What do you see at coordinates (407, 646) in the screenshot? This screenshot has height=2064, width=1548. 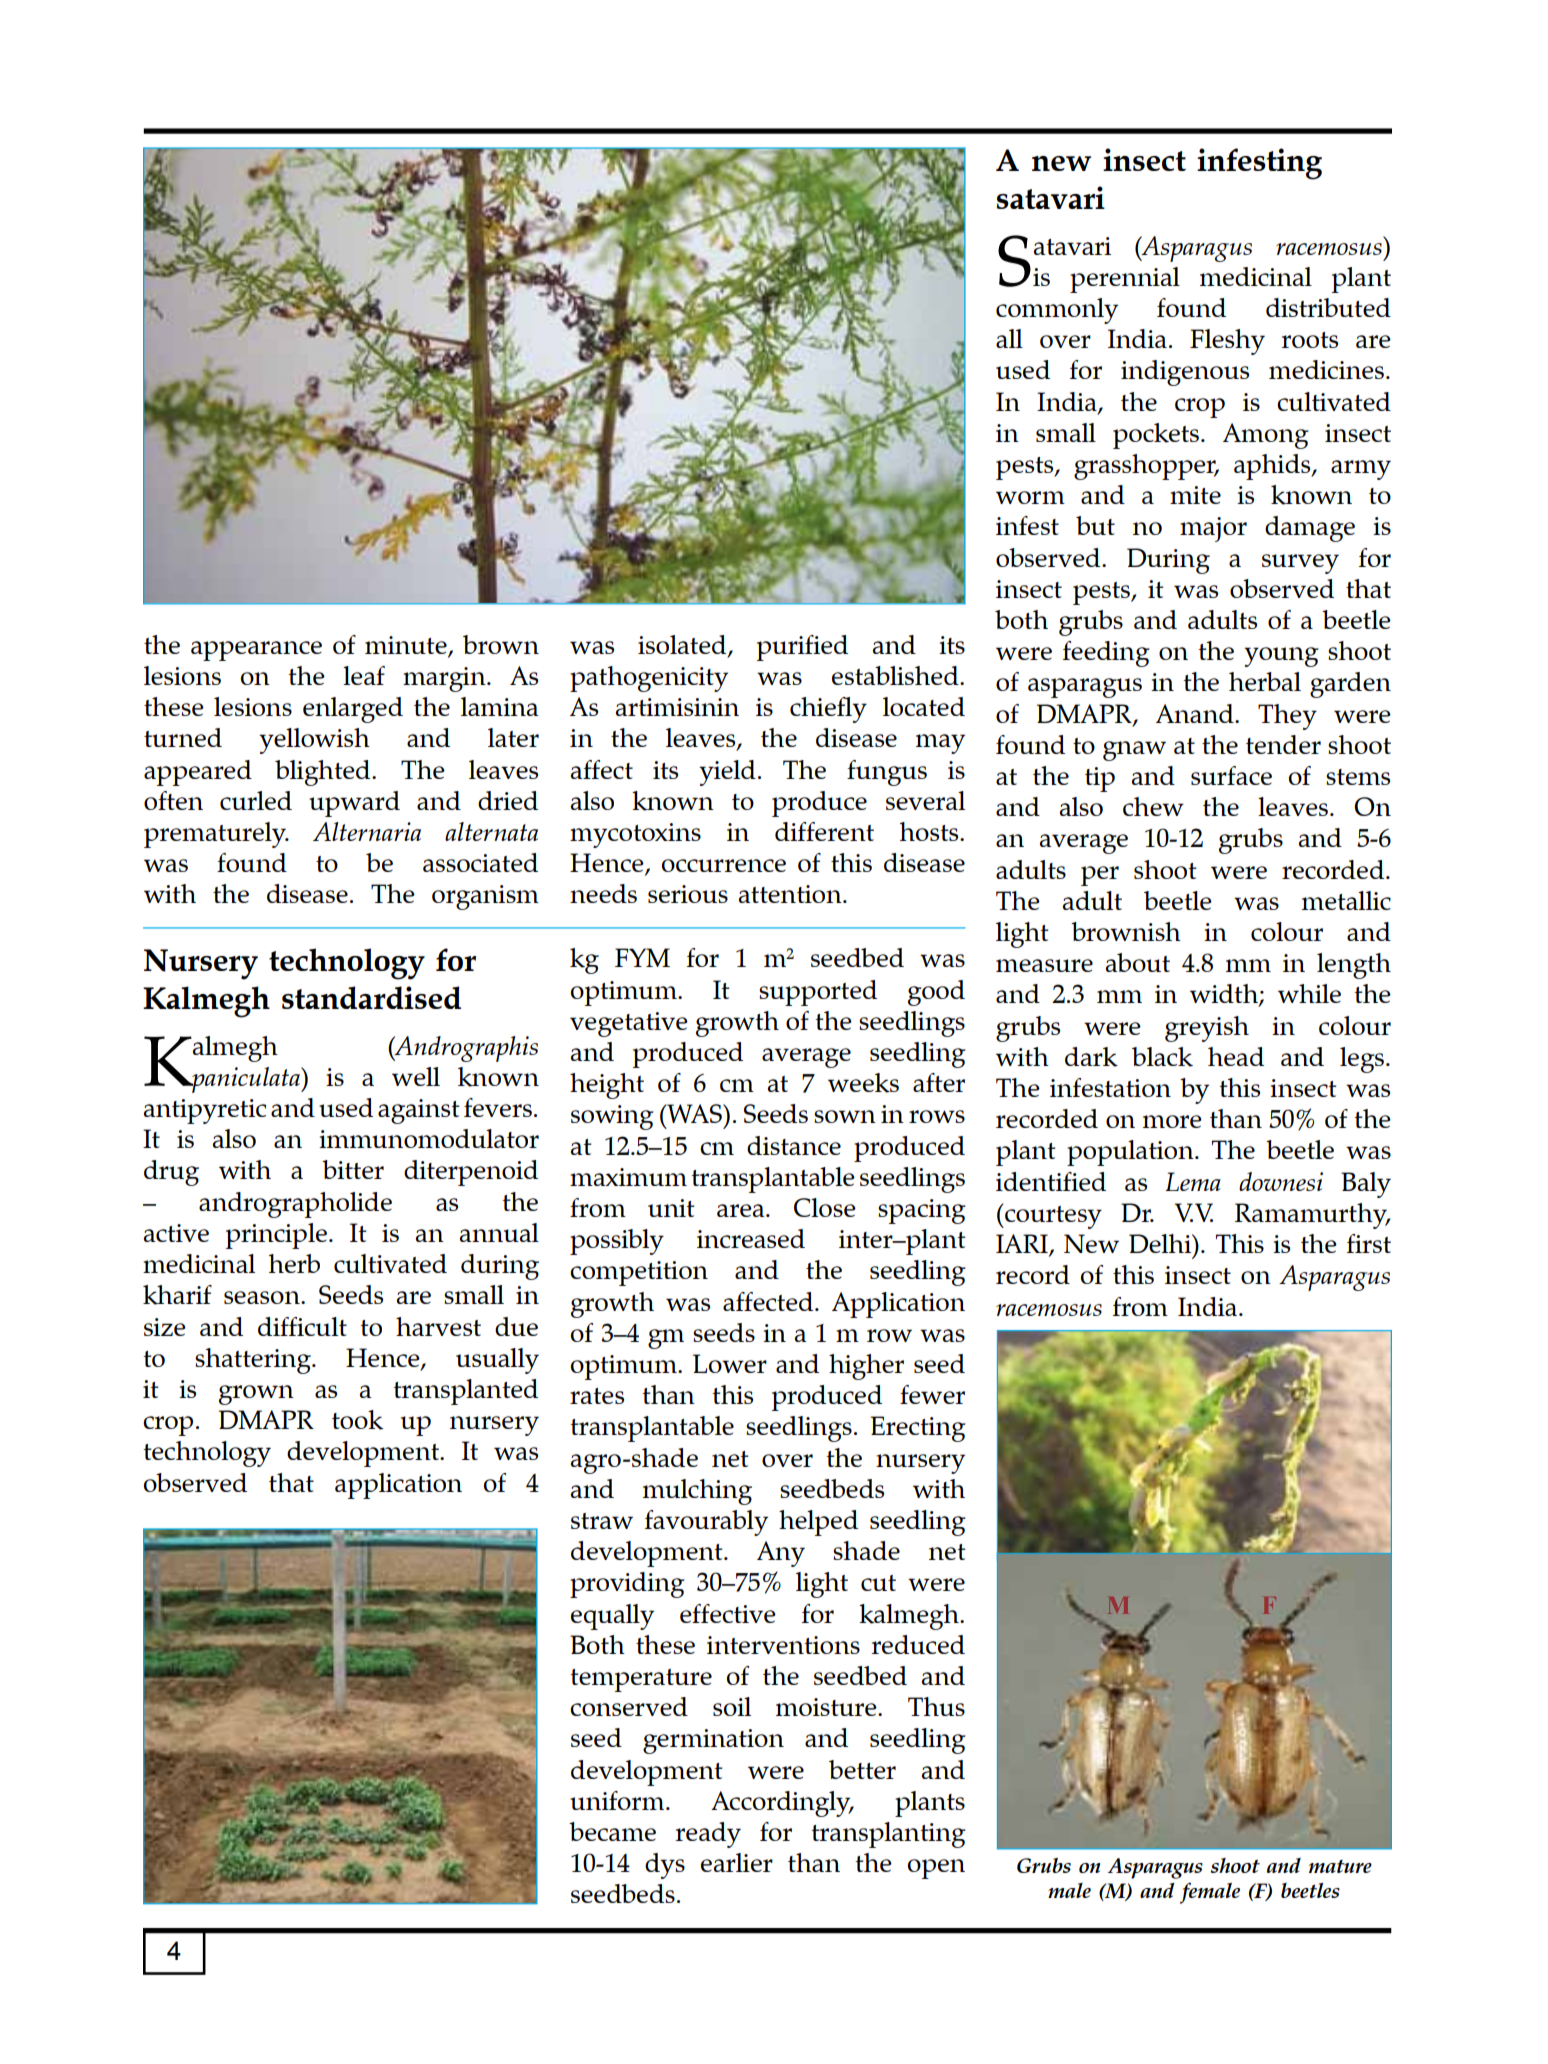 I see `minute` at bounding box center [407, 646].
